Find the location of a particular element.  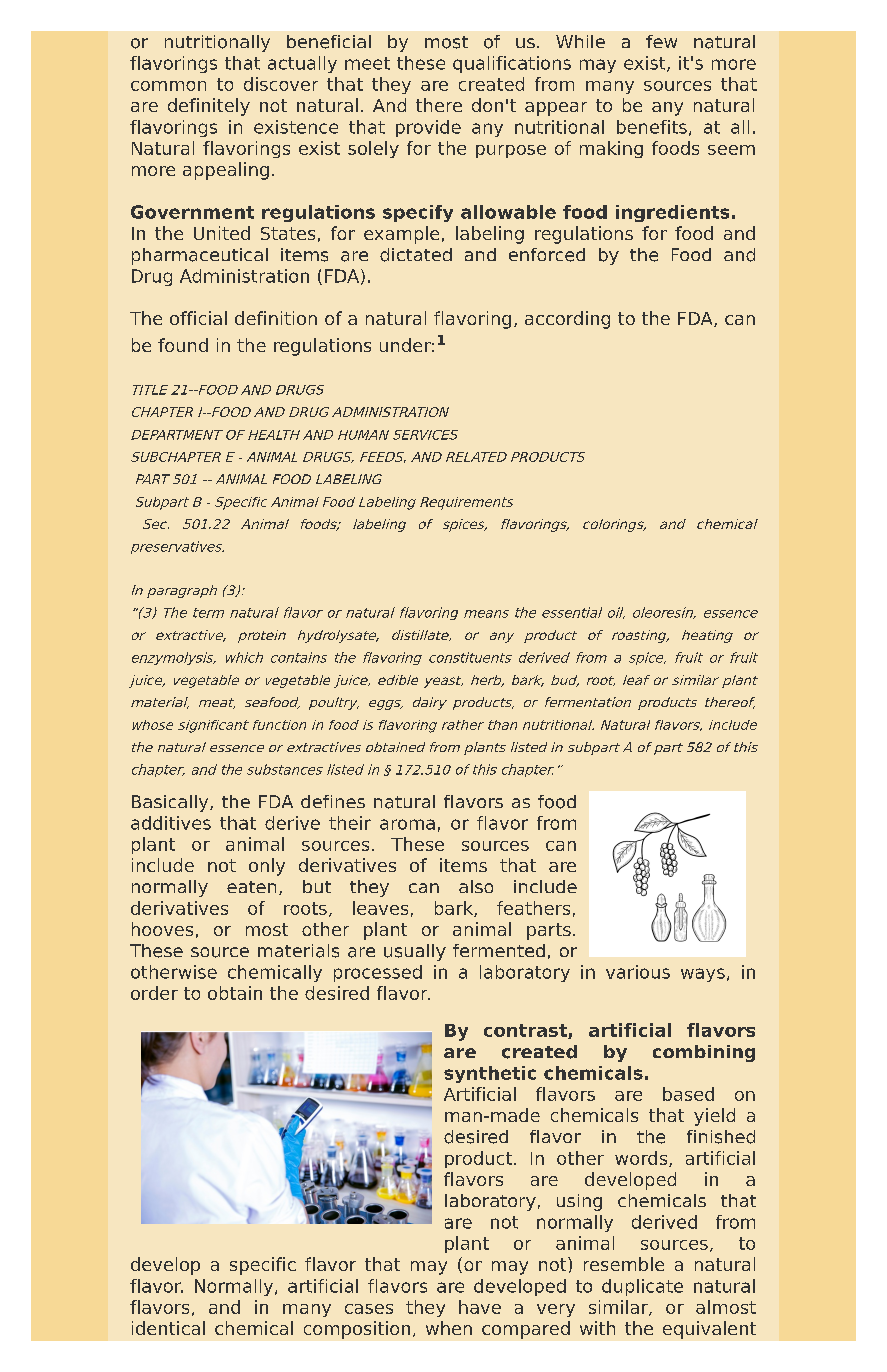

definitely is located at coordinates (209, 107).
